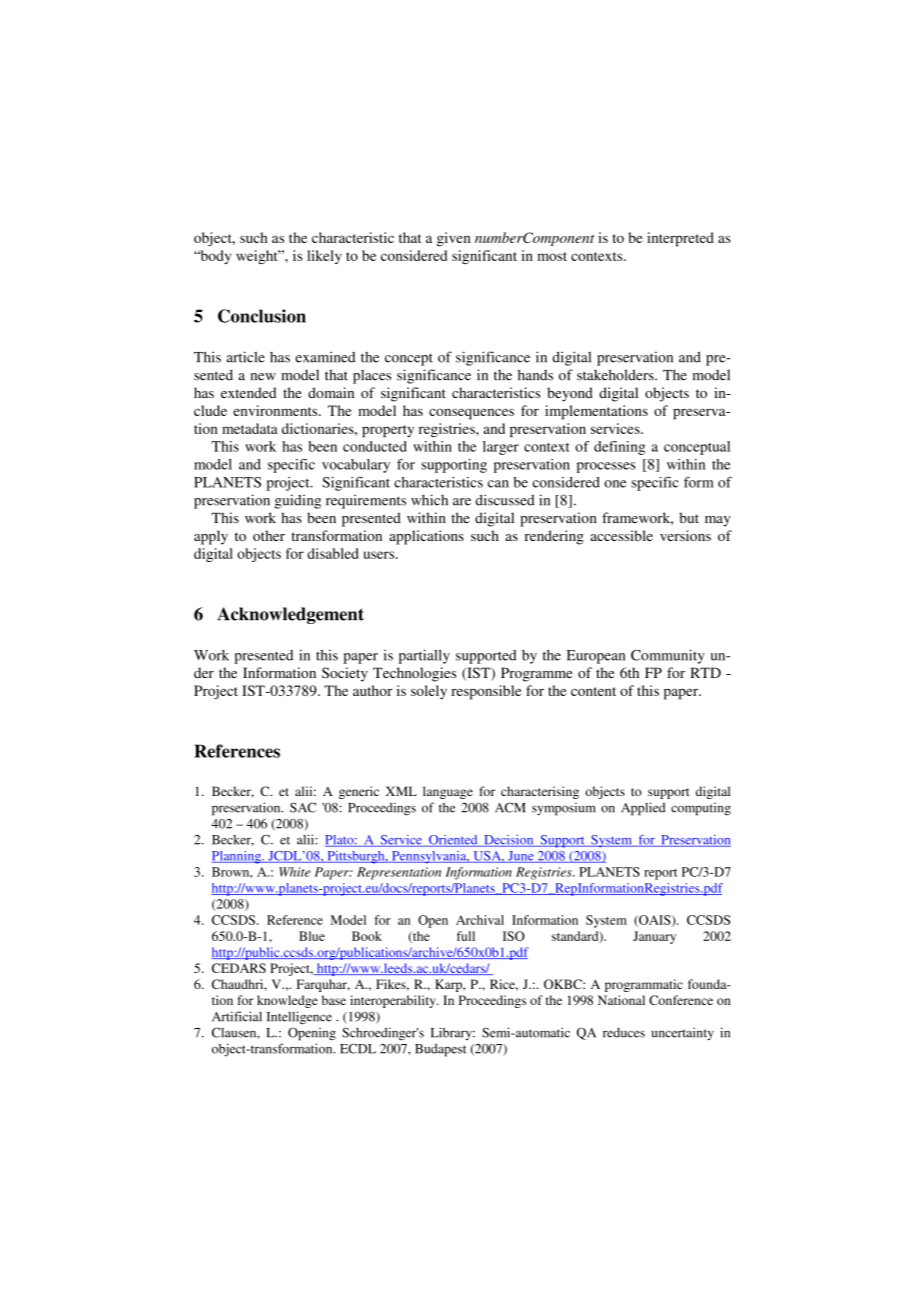 Image resolution: width=924 pixels, height=1308 pixels. Describe the element at coordinates (299, 1018) in the document. I see `Intelligence` at that location.
